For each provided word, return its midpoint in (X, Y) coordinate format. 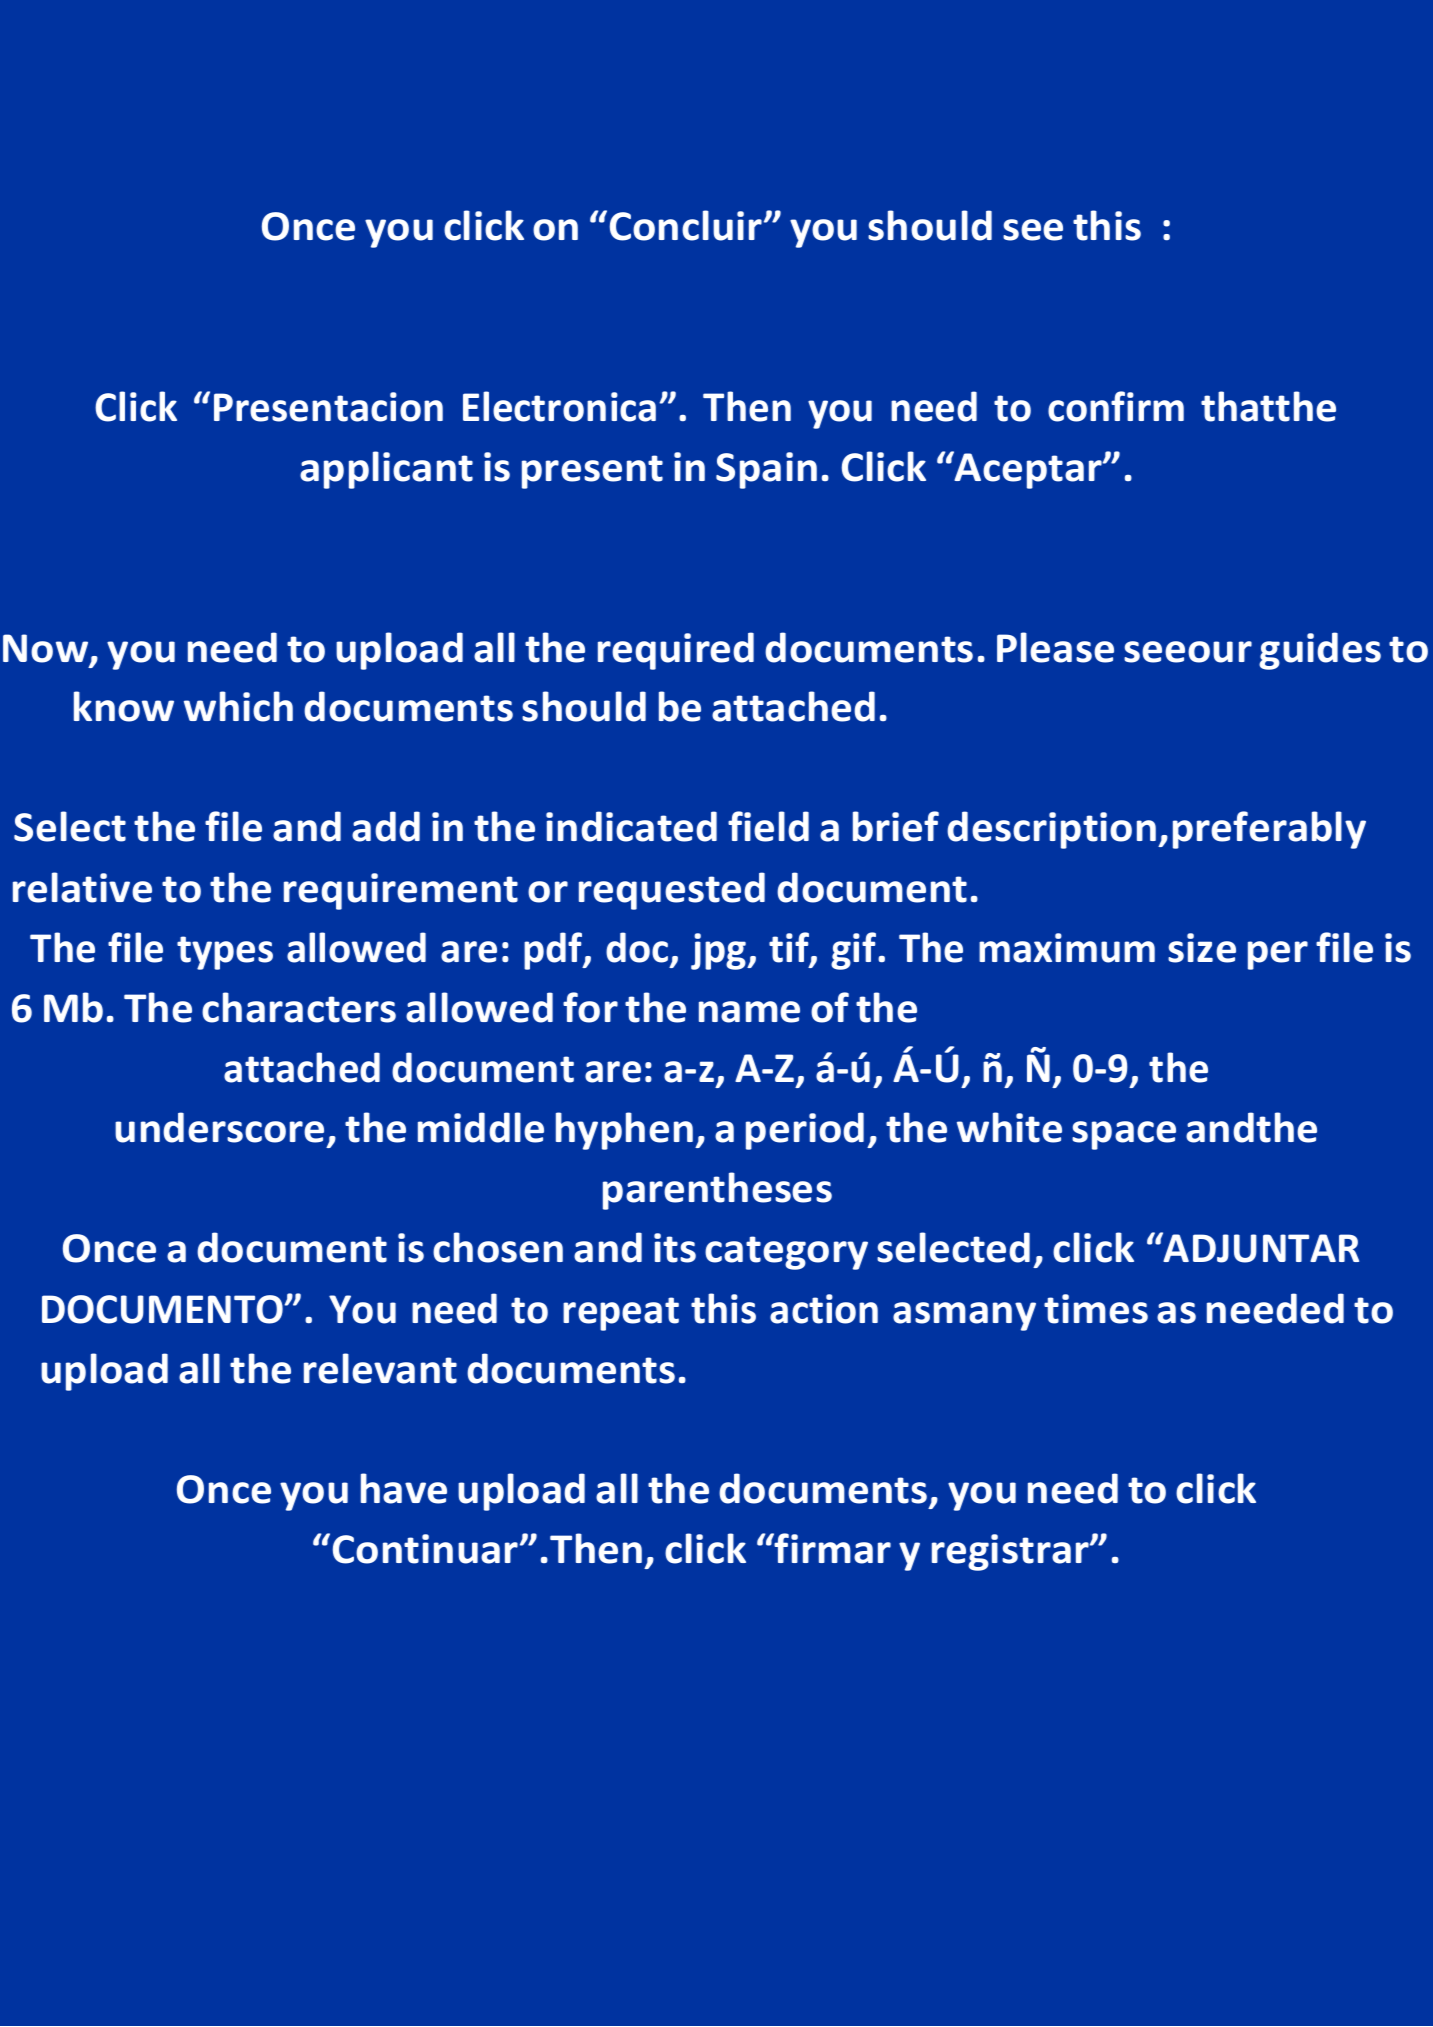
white (1009, 1127)
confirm (1116, 406)
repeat (621, 1314)
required (676, 651)
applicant (386, 470)
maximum (1067, 948)
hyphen (624, 1131)
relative (82, 887)
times (1096, 1309)
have (404, 1488)
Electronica (559, 406)
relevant (380, 1368)
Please (1055, 647)
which (238, 706)
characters (299, 1007)
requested (672, 891)
